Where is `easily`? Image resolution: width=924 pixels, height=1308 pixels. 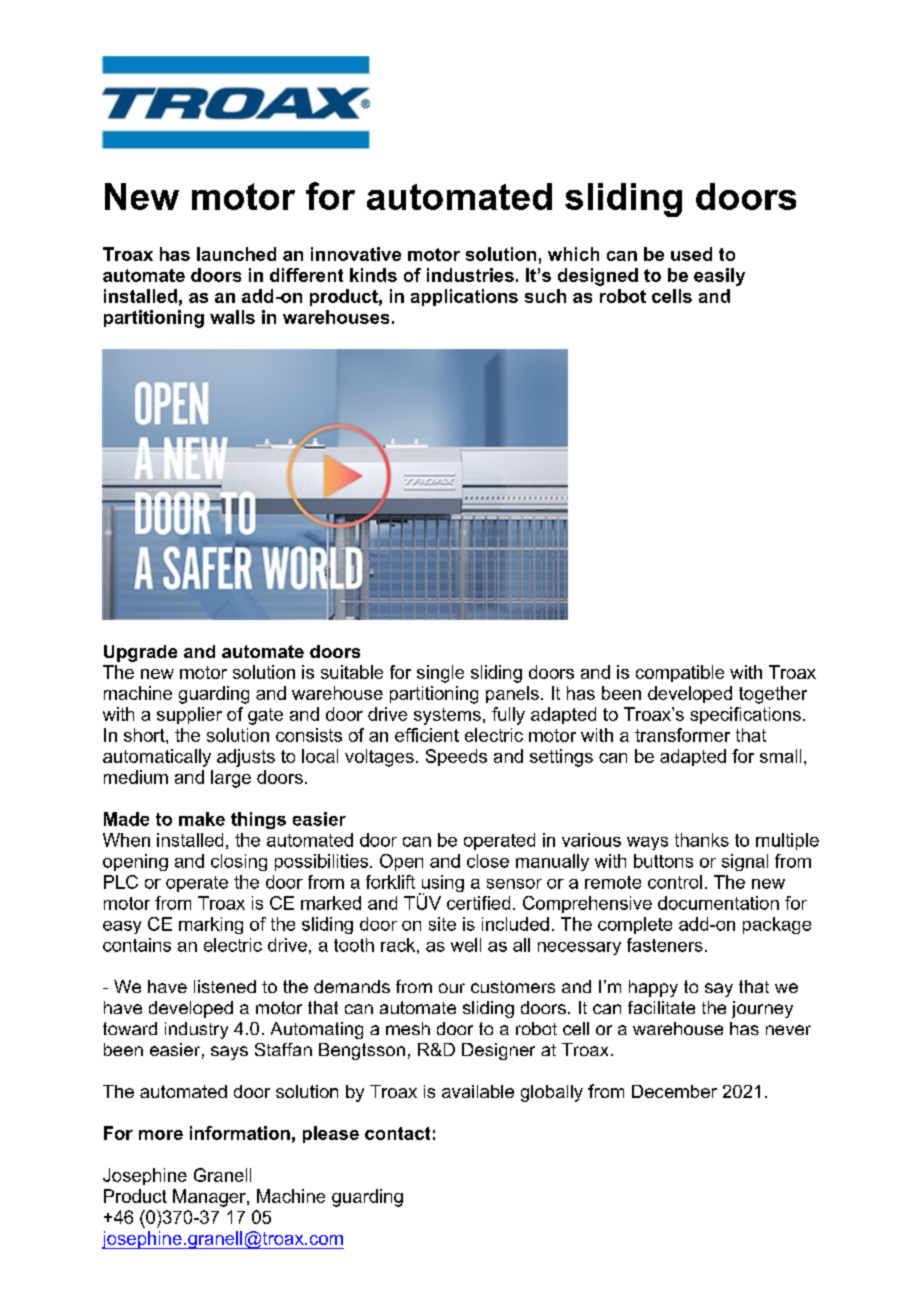 easily is located at coordinates (719, 277).
